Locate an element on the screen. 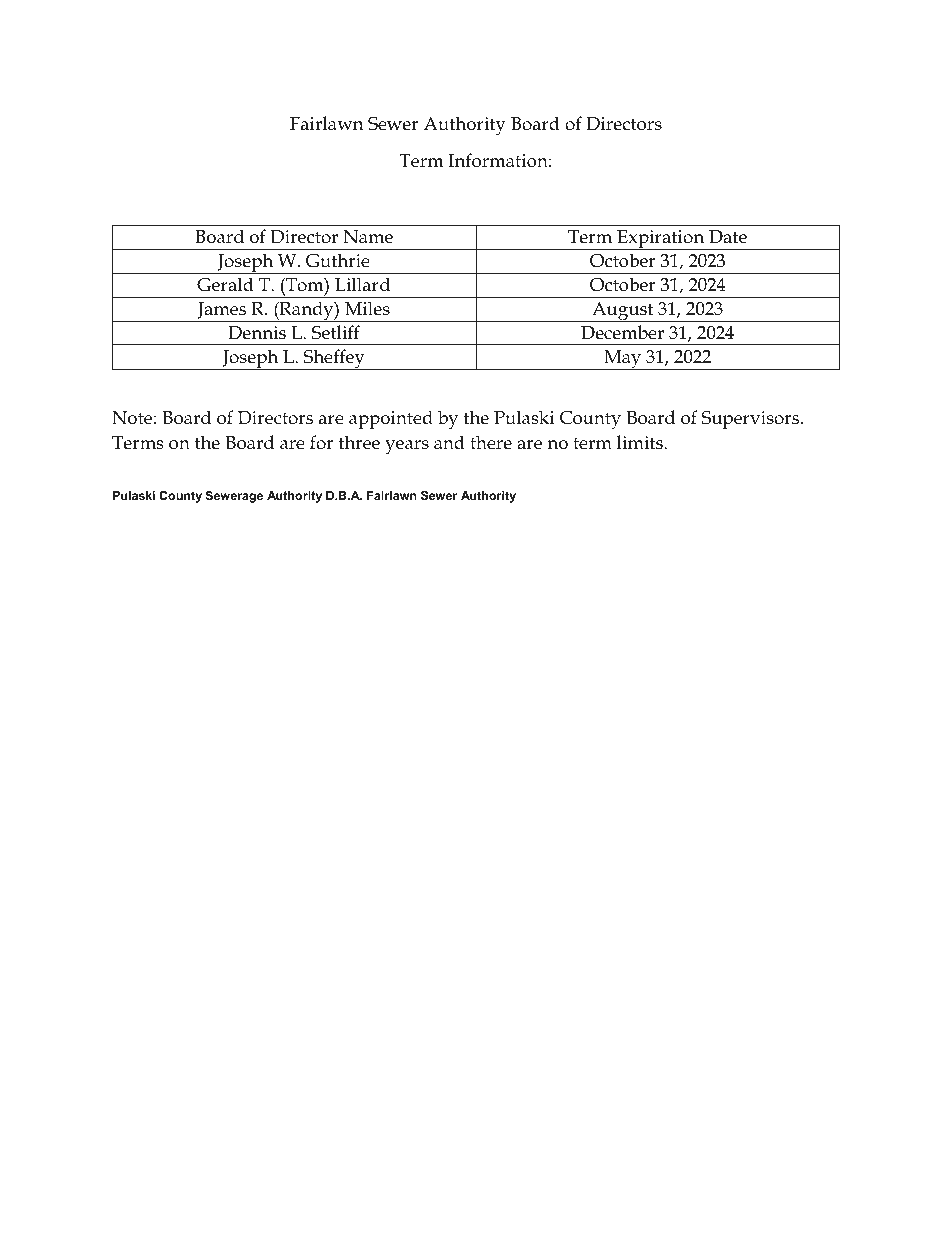 The width and height of the screenshot is (952, 1233). Dennis is located at coordinates (257, 333).
